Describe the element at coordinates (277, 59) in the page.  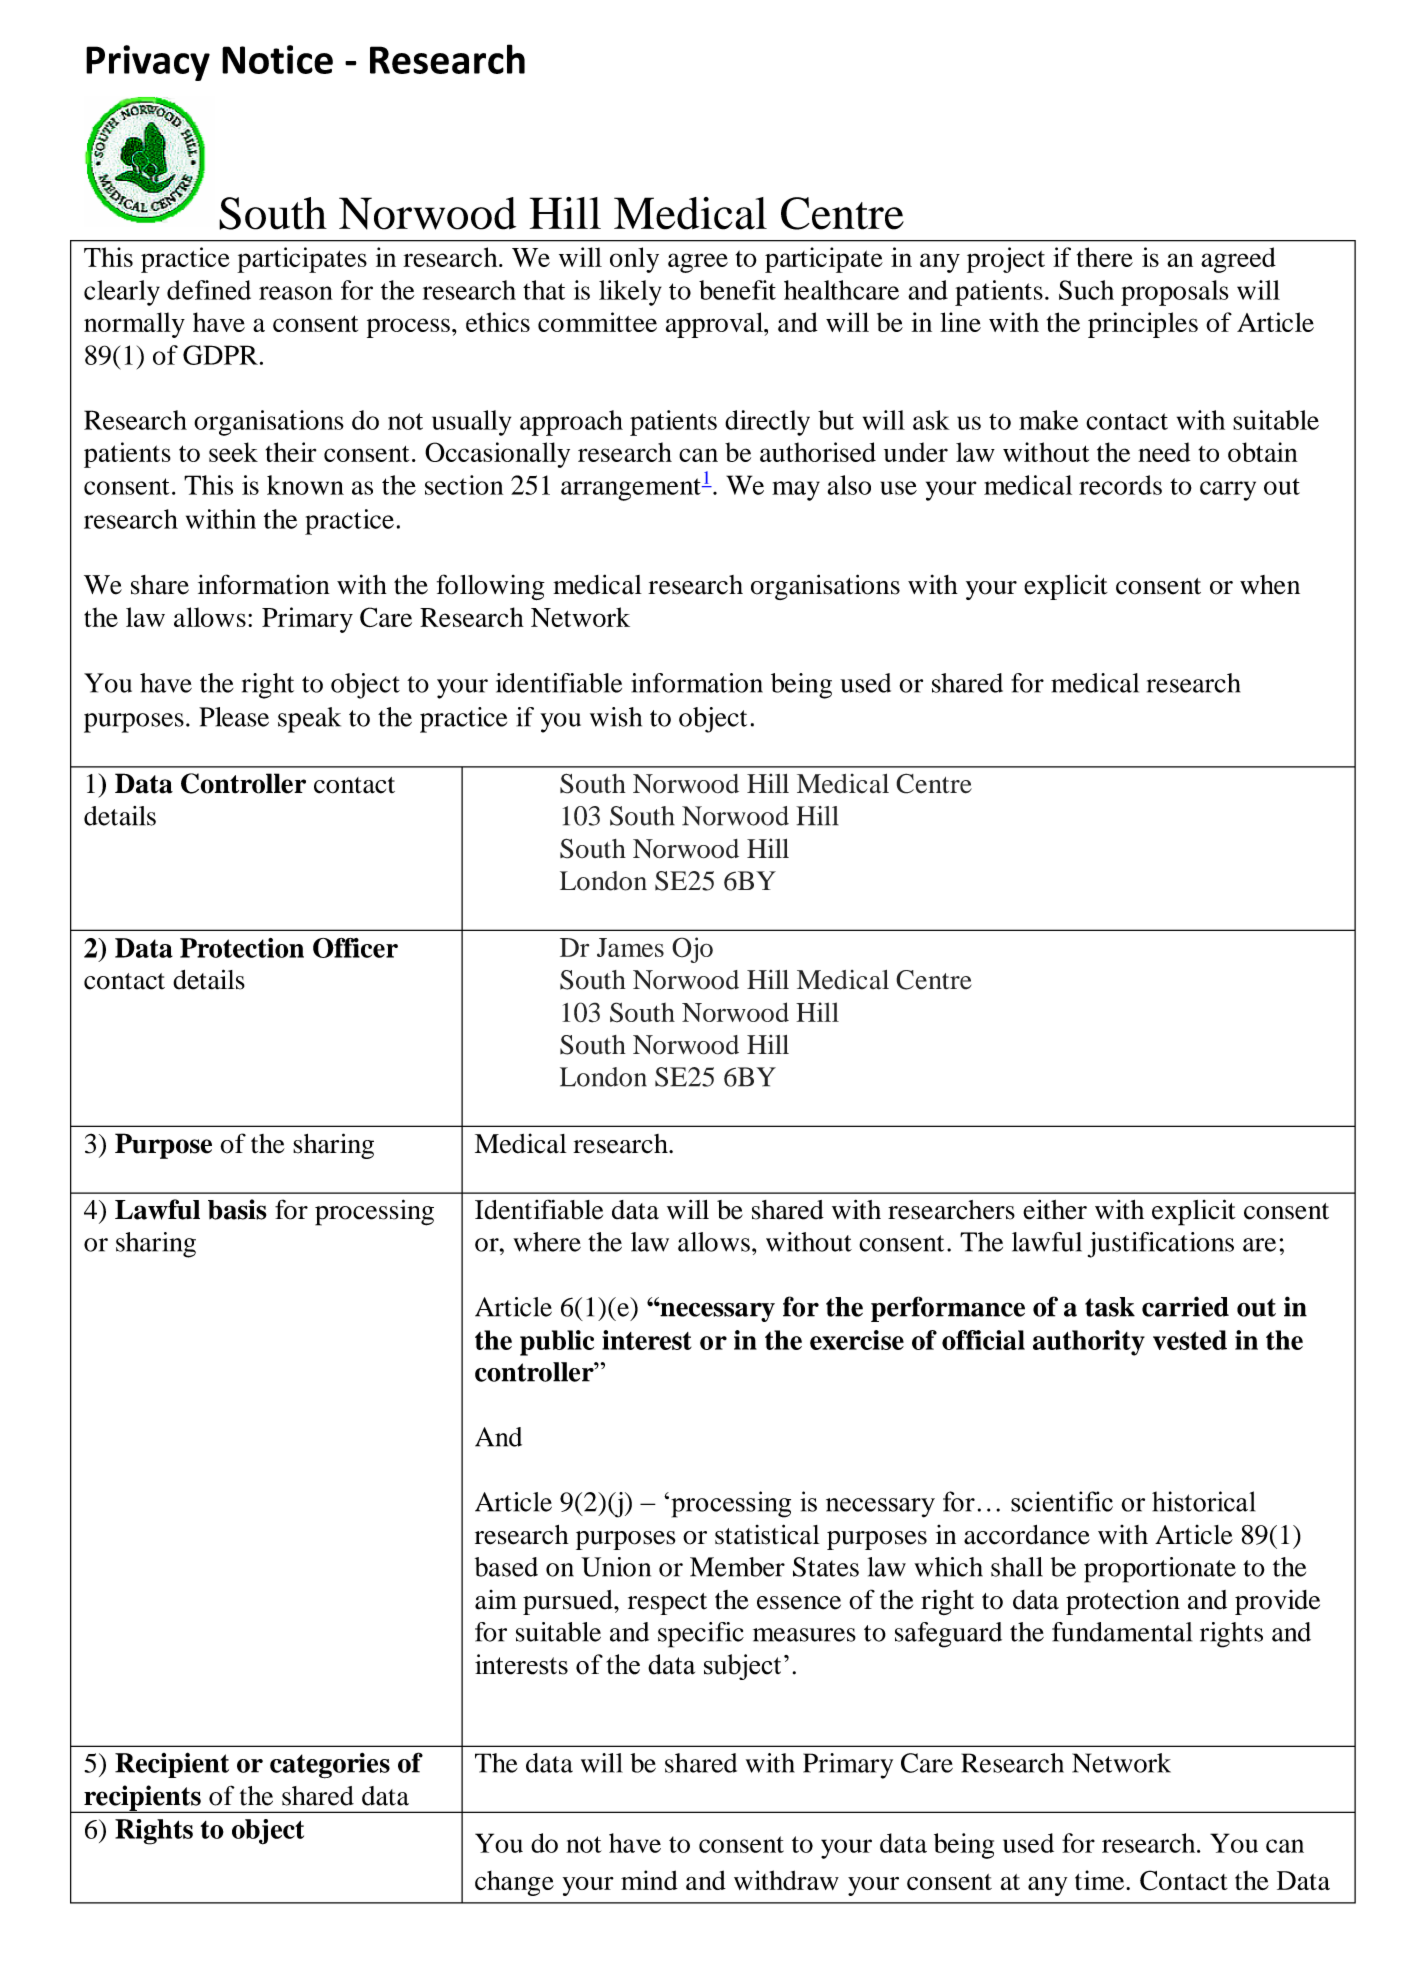
I see `Notice` at that location.
